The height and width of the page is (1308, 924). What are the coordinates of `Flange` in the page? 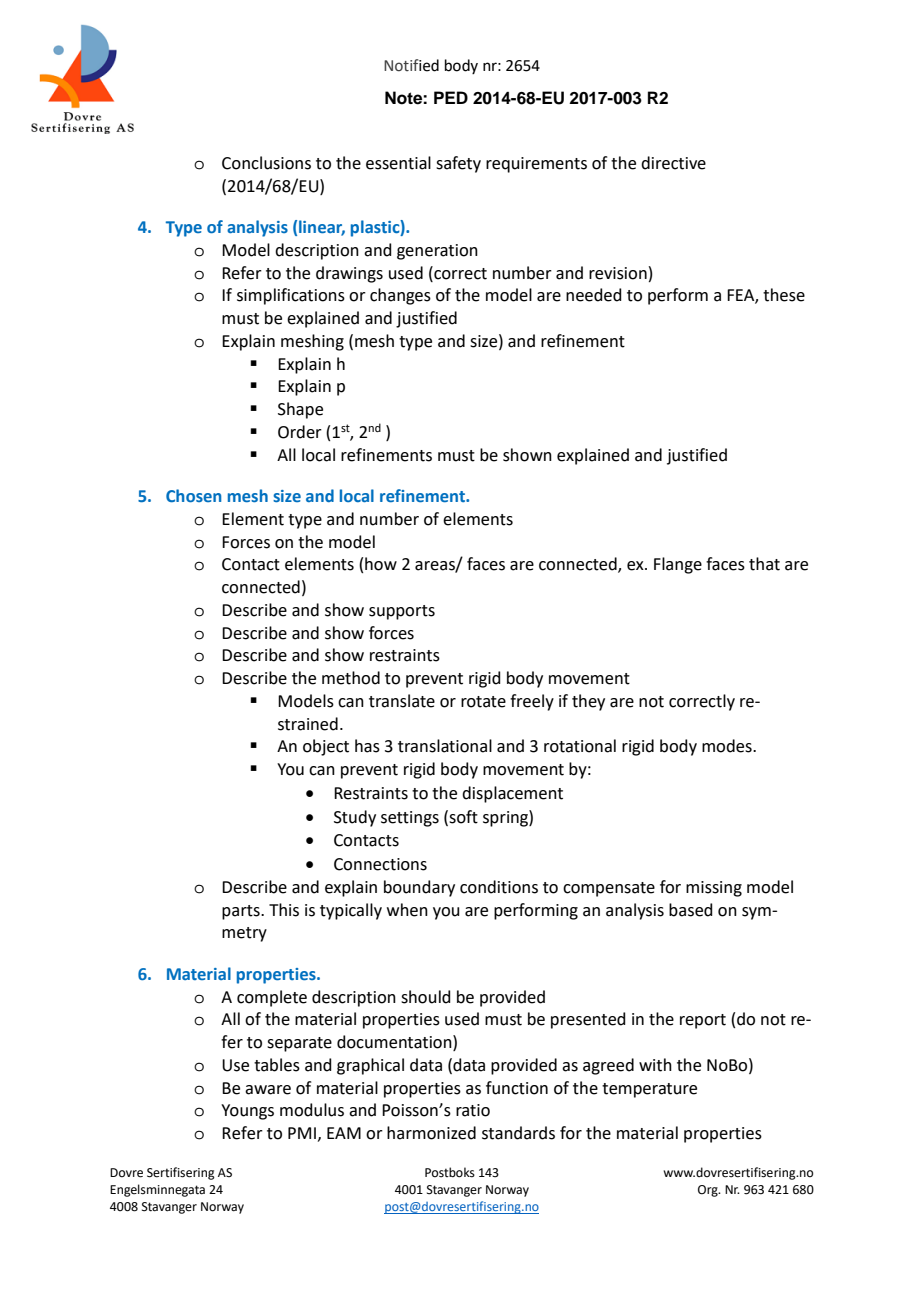 It's located at (678, 565).
